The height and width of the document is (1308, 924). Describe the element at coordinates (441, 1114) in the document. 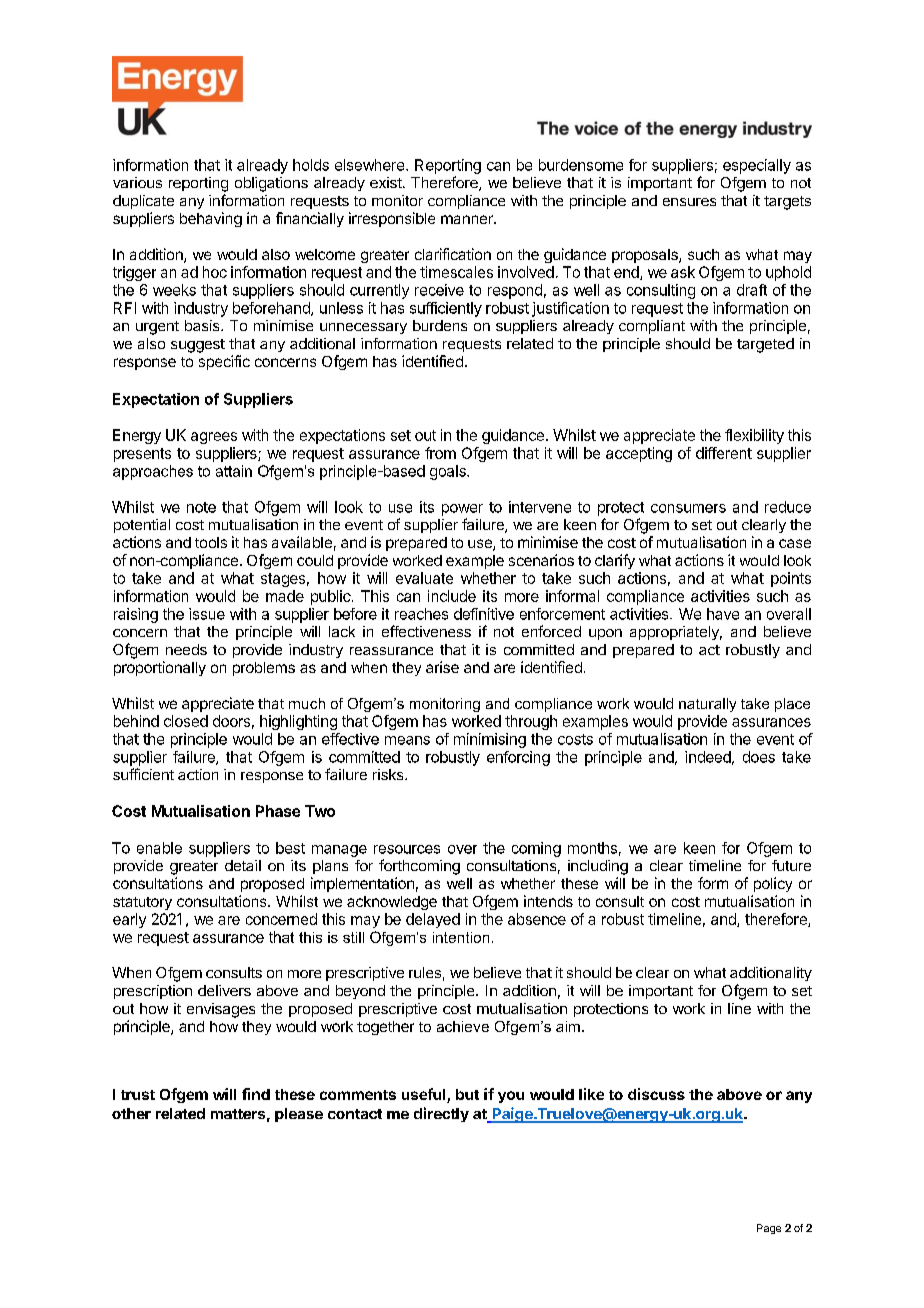

I see `directly` at that location.
